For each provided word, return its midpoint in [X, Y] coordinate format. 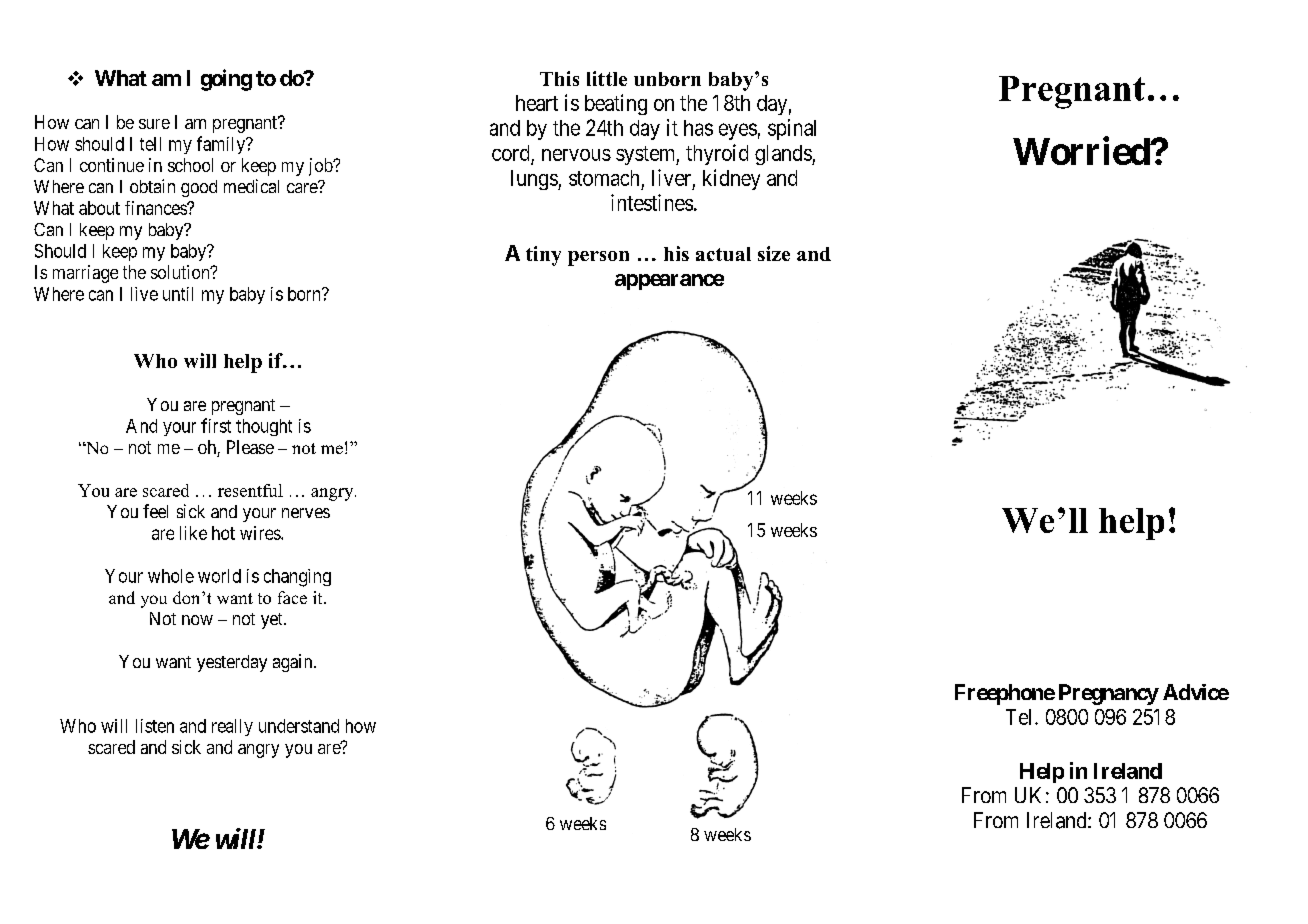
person [598, 258]
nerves [306, 513]
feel [155, 511]
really [232, 727]
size [774, 253]
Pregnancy [1109, 694]
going [226, 80]
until [178, 294]
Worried [1082, 151]
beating [616, 104]
